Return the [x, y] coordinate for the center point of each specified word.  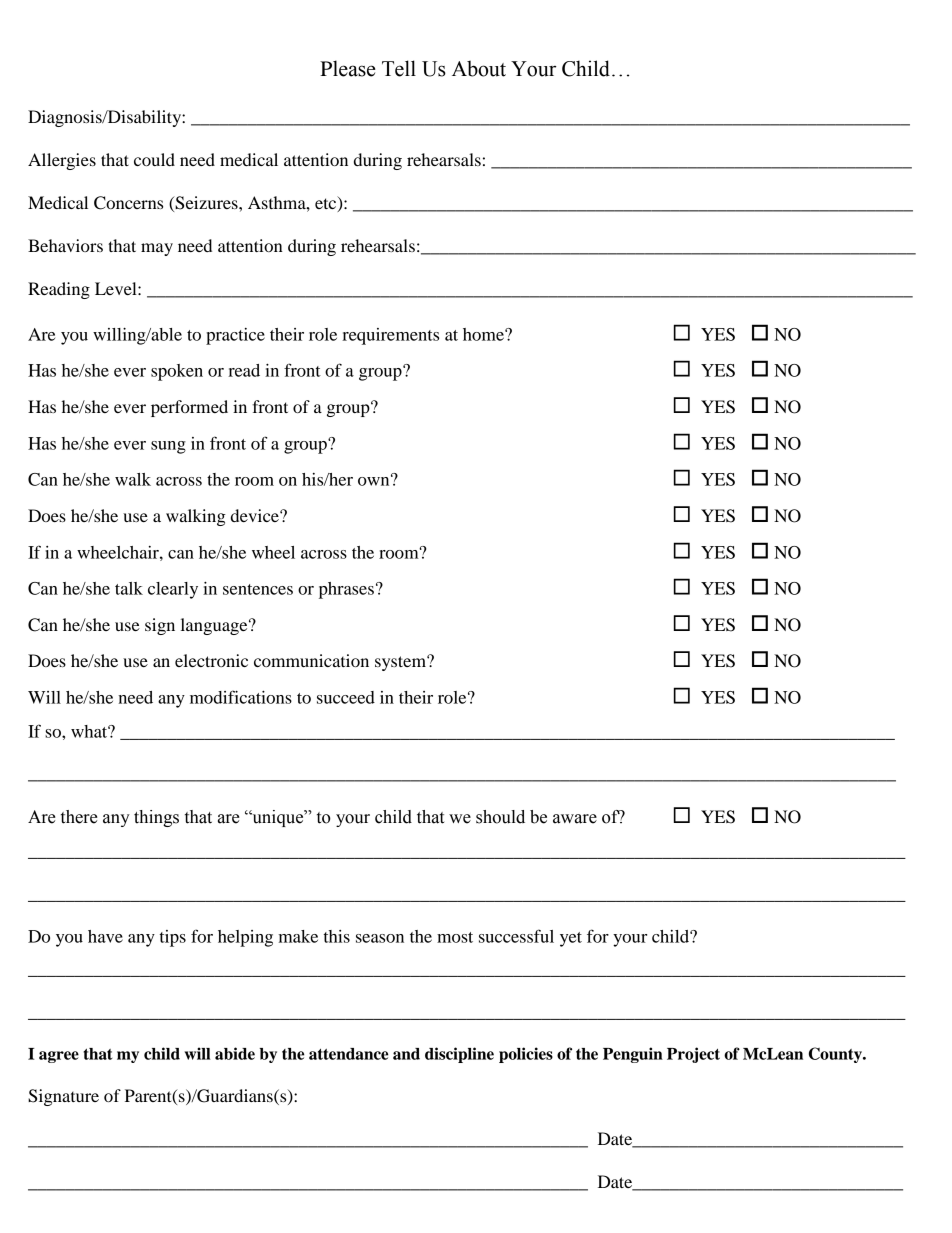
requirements [390, 336]
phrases [346, 590]
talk [129, 588]
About [479, 68]
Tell [399, 68]
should [500, 817]
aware [575, 819]
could [154, 159]
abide [235, 1053]
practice [235, 336]
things [156, 818]
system [401, 663]
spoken [177, 372]
